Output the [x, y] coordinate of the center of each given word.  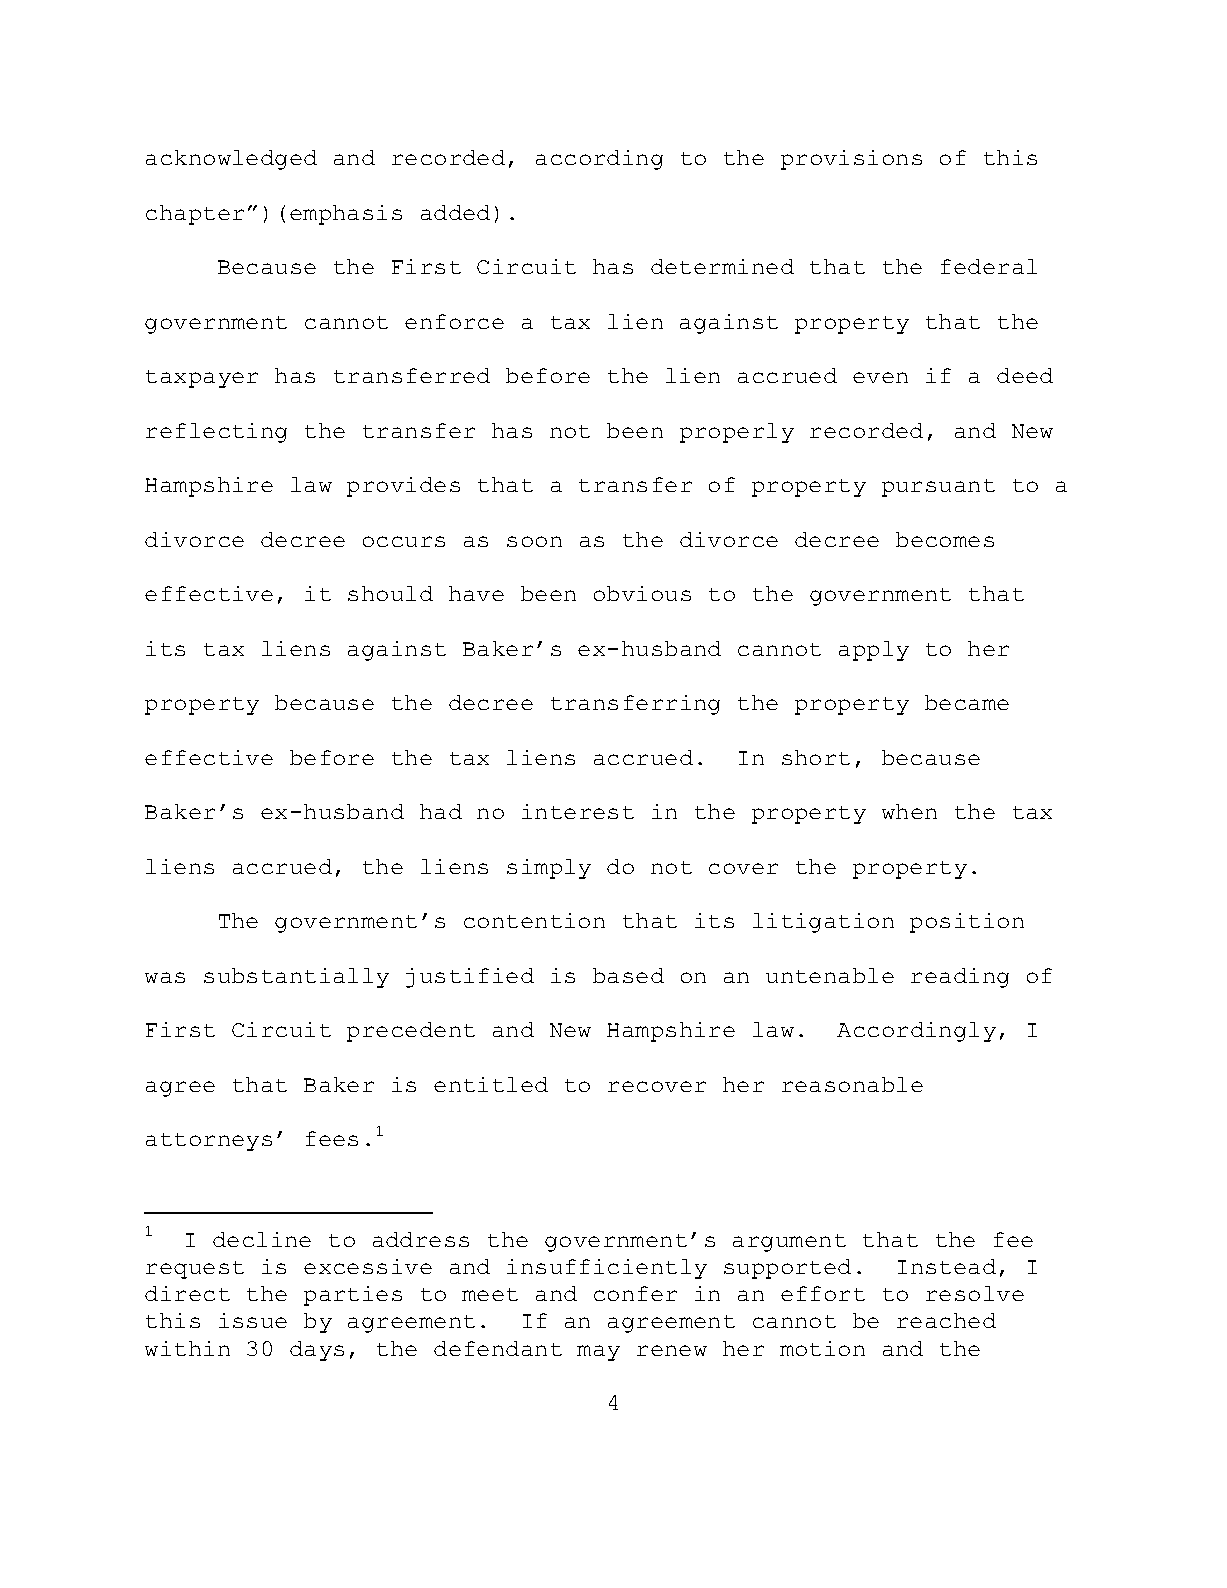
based [628, 975]
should [390, 593]
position [967, 923]
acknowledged [231, 160]
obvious [642, 593]
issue [253, 1320]
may [598, 1353]
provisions [851, 160]
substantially [296, 978]
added [455, 212]
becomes [945, 539]
